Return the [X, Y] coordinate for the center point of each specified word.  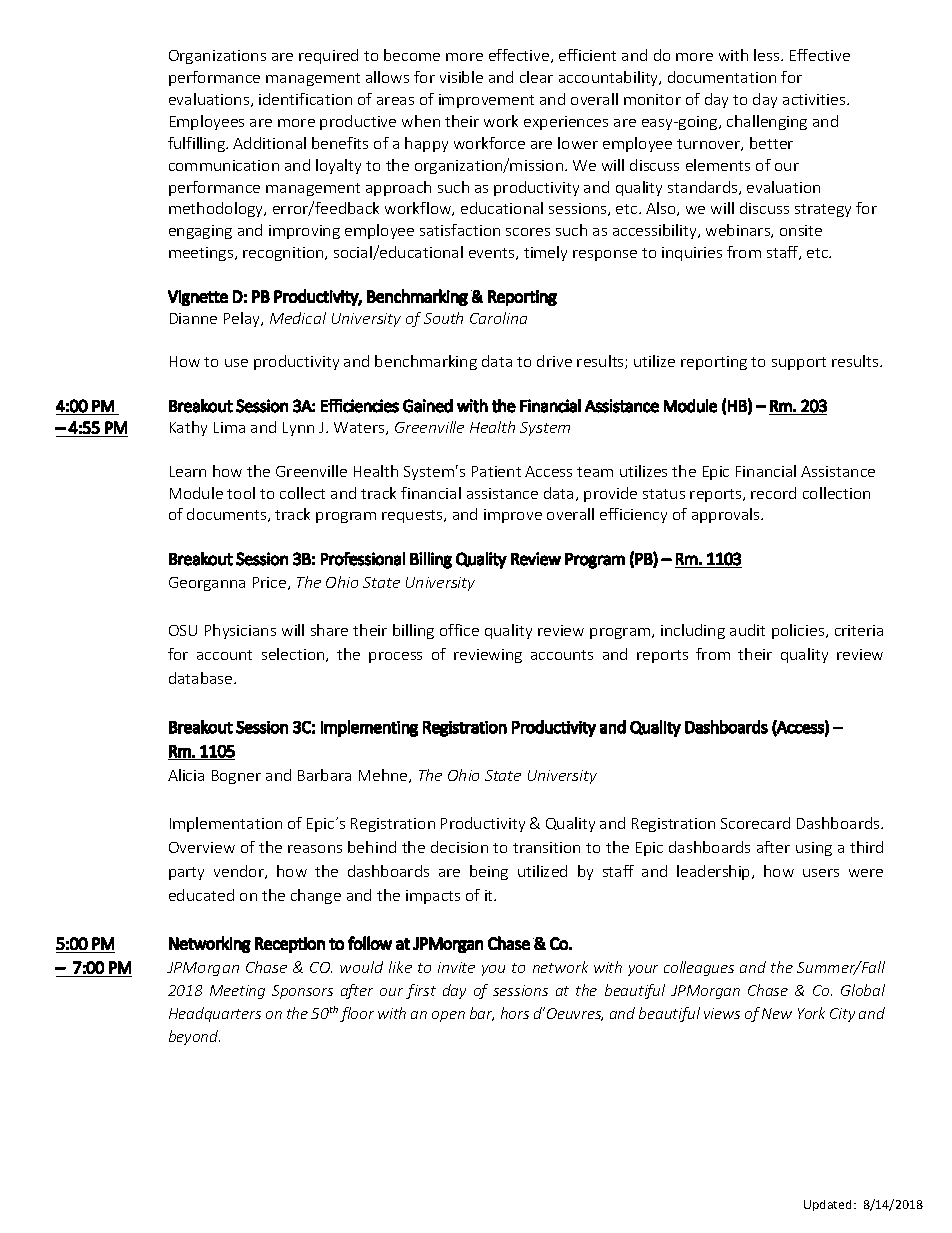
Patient [496, 471]
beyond [194, 1037]
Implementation [226, 824]
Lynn [298, 429]
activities [815, 99]
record [773, 493]
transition [546, 847]
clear [536, 77]
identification [305, 99]
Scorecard [755, 823]
